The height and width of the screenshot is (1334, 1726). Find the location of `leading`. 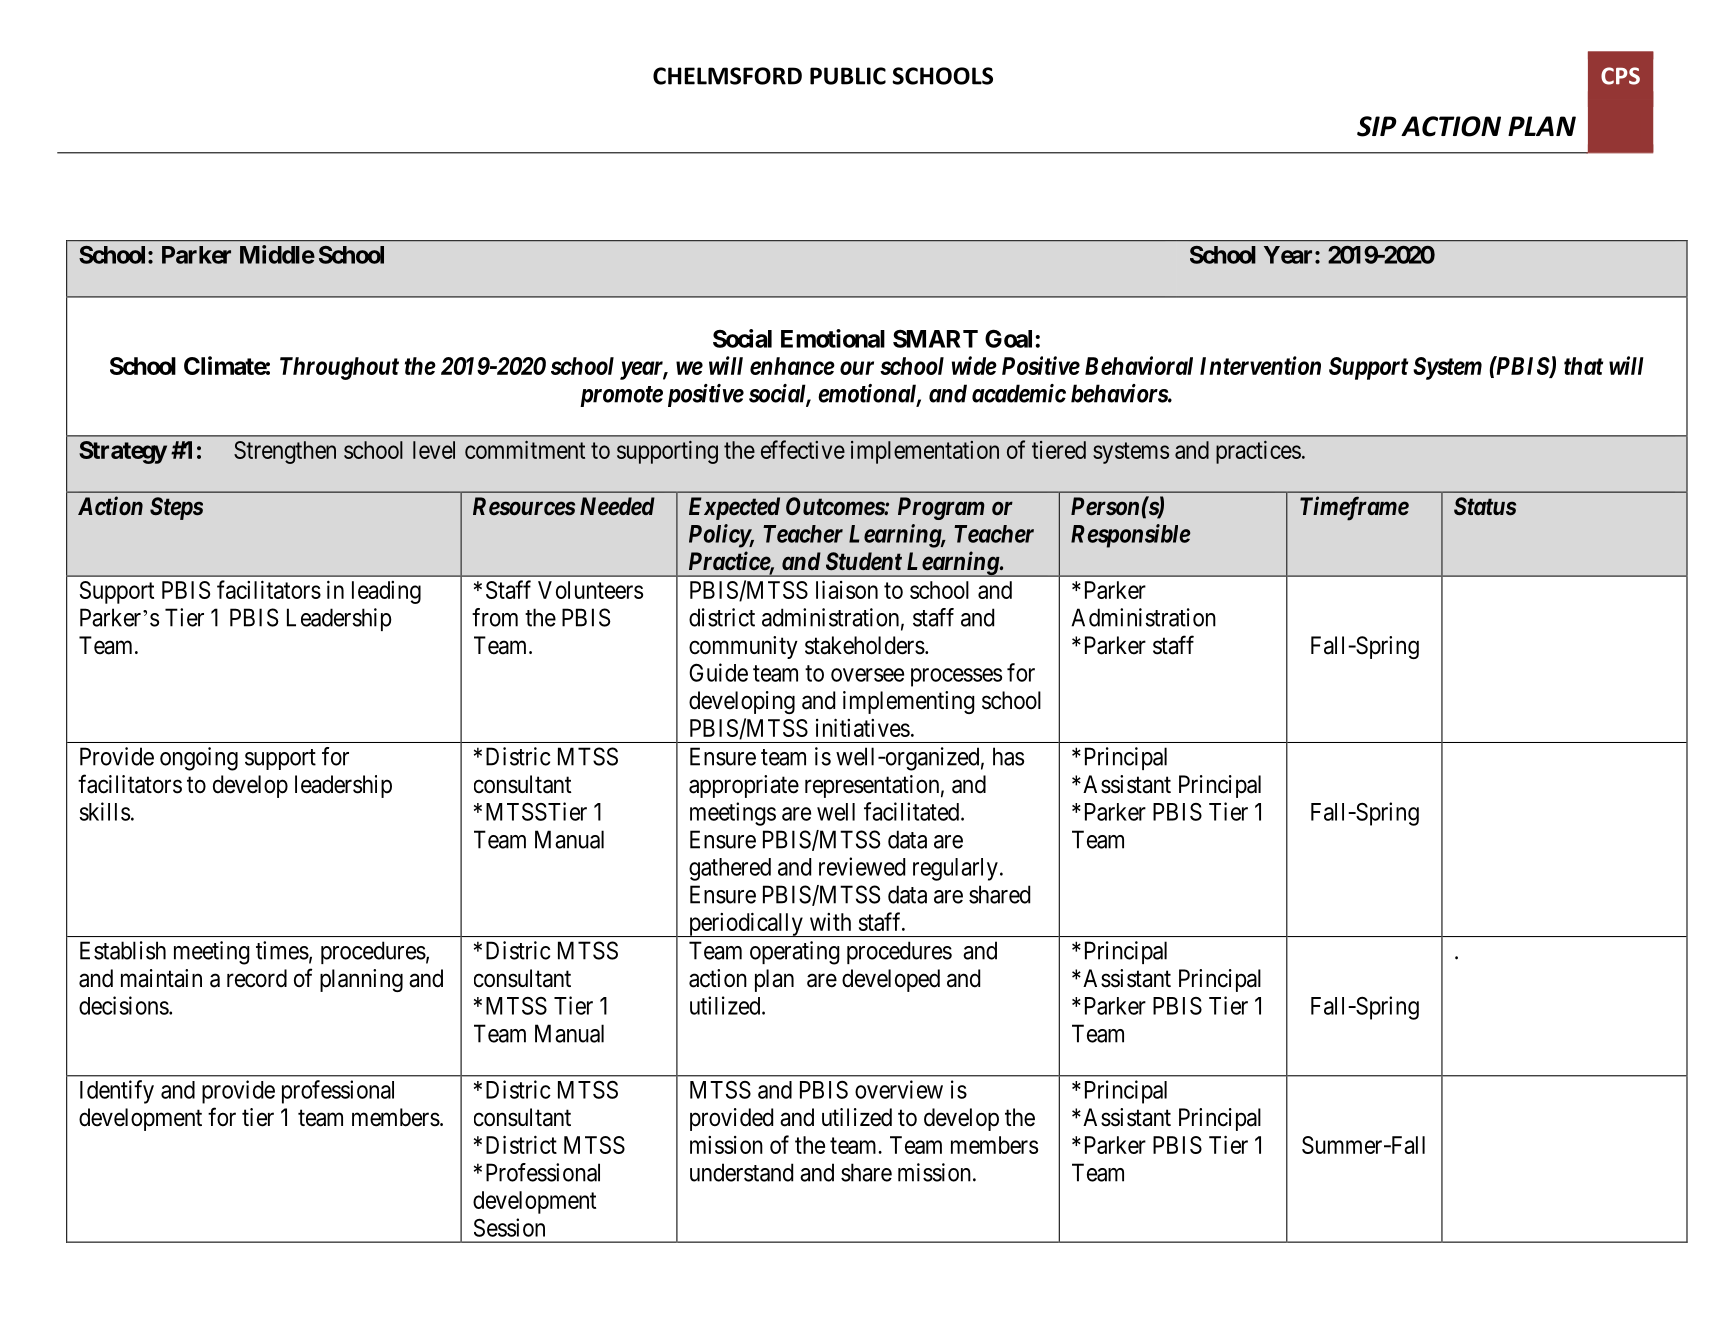

leading is located at coordinates (386, 592).
